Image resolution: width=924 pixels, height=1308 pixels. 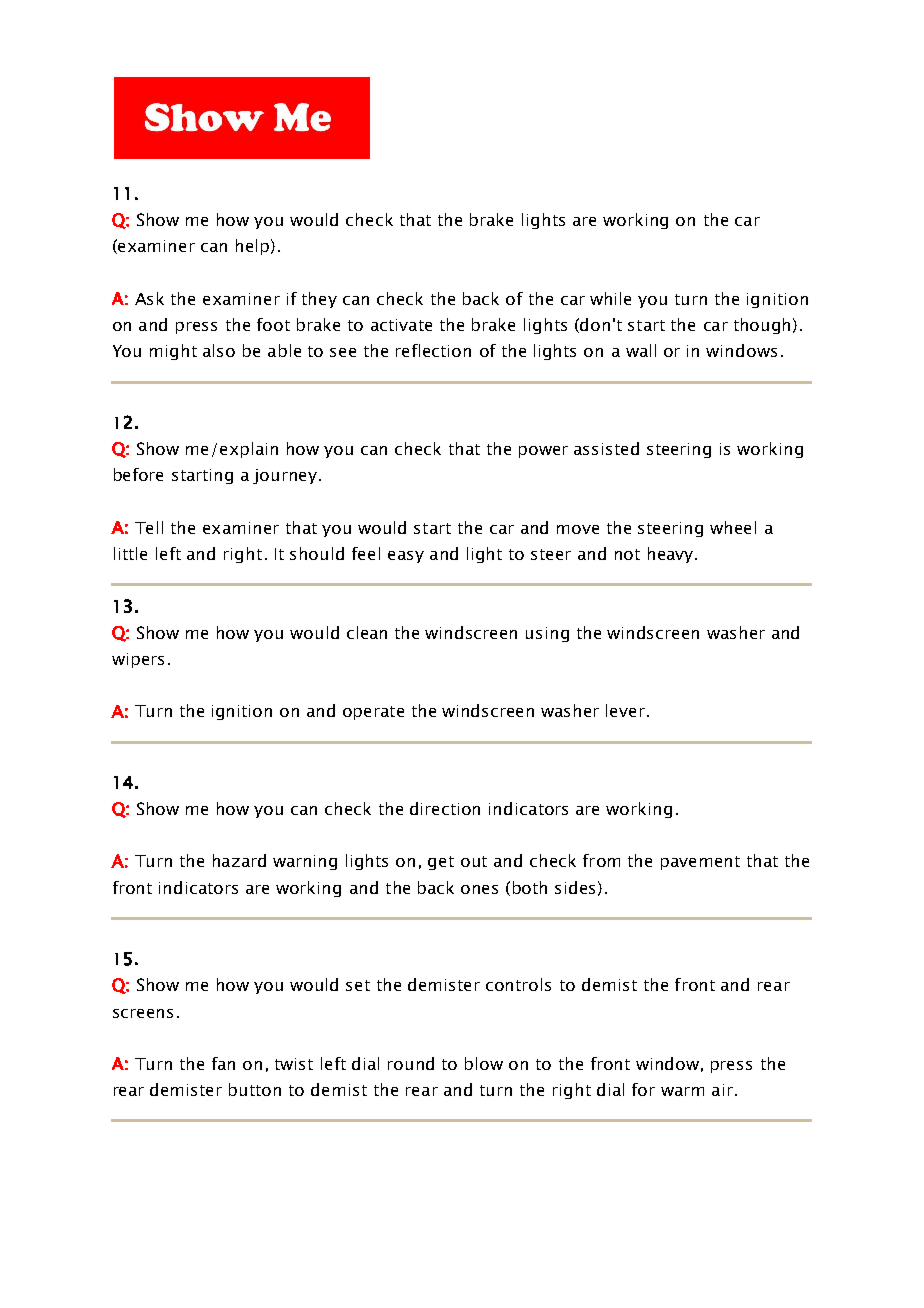 What do you see at coordinates (641, 350) in the screenshot?
I see `wall` at bounding box center [641, 350].
